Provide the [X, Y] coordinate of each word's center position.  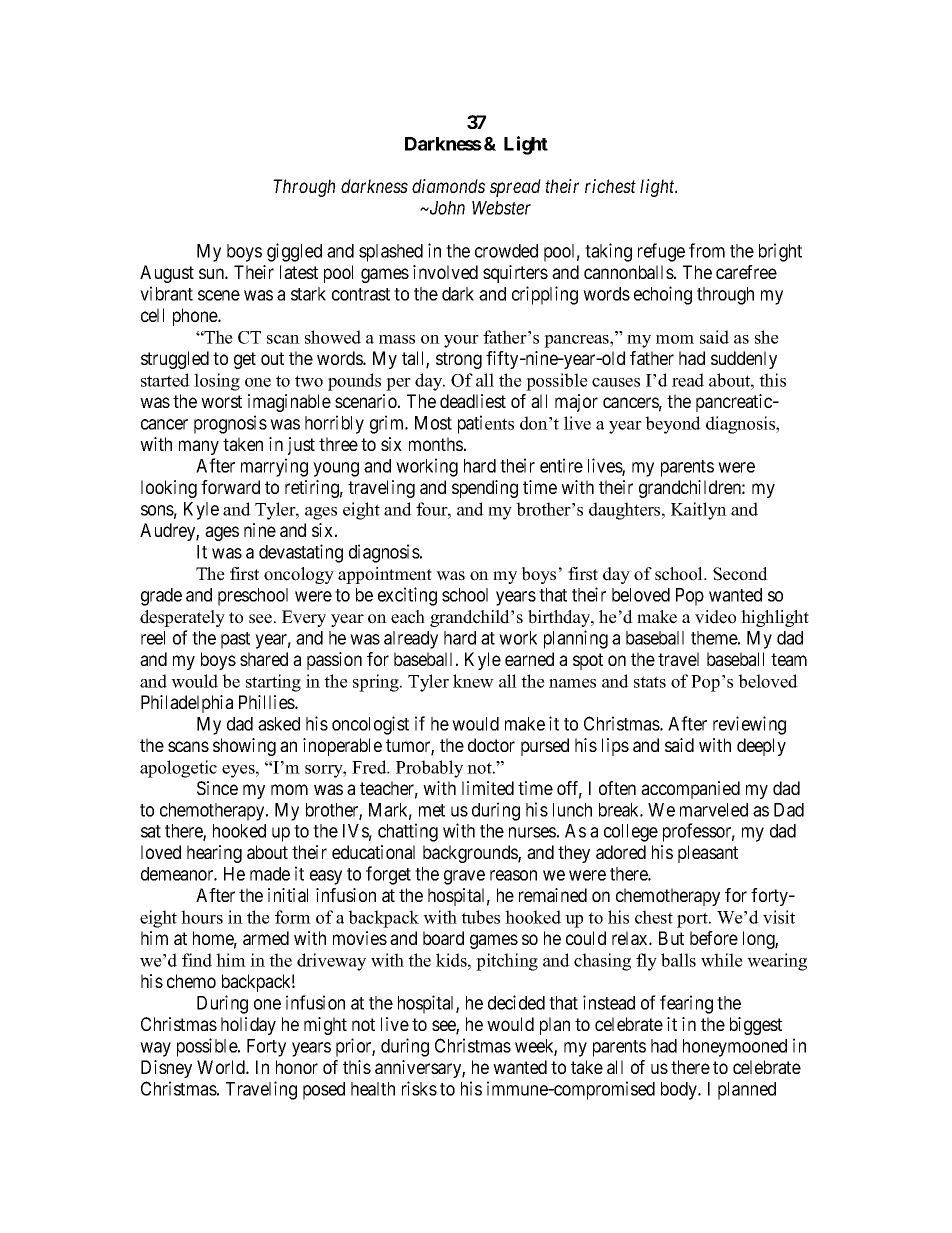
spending [485, 489]
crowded [506, 251]
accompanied [690, 790]
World [222, 1067]
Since [217, 788]
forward [230, 487]
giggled [294, 252]
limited [488, 788]
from [707, 250]
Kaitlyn [699, 511]
